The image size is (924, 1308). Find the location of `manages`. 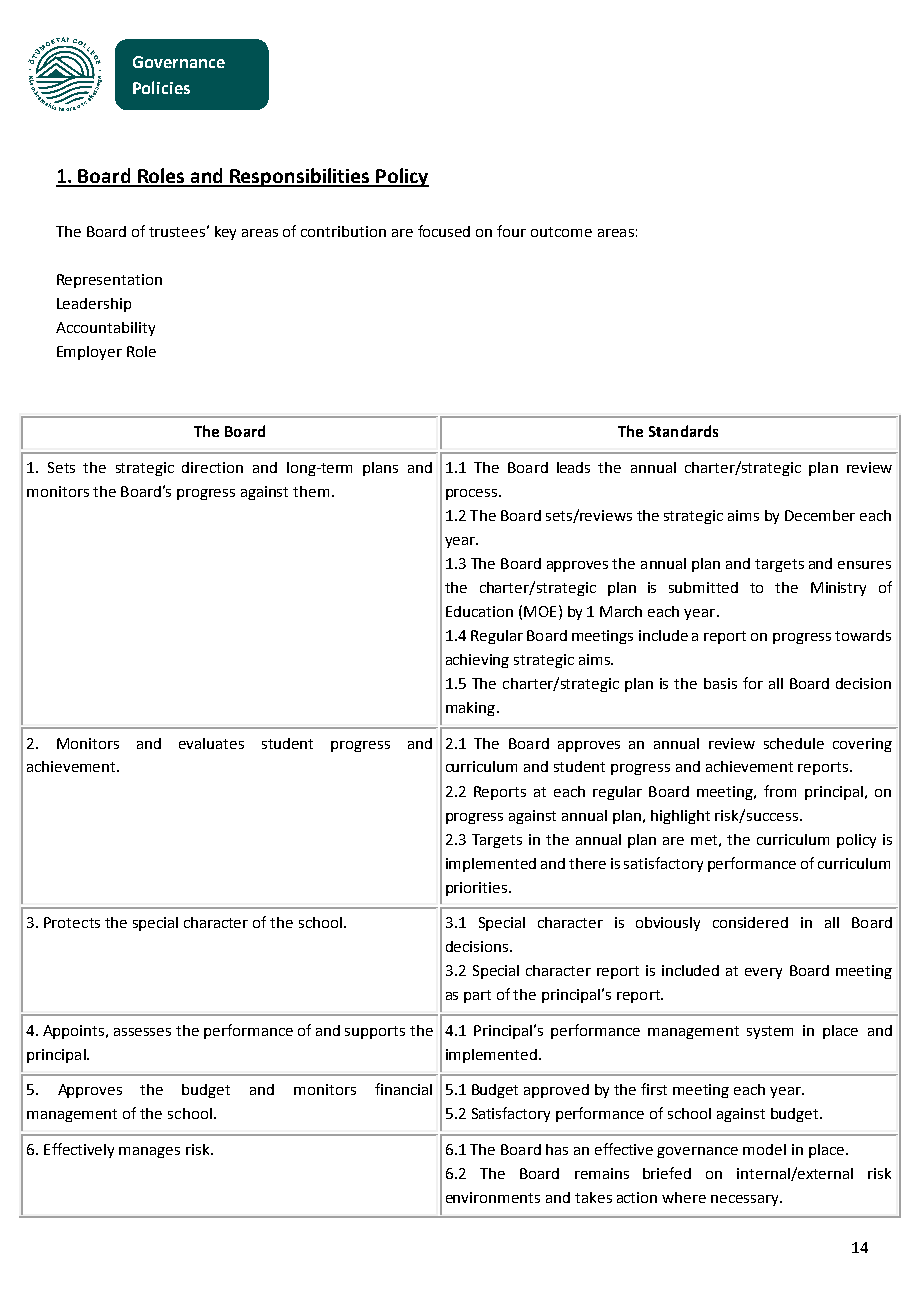

manages is located at coordinates (149, 1152).
